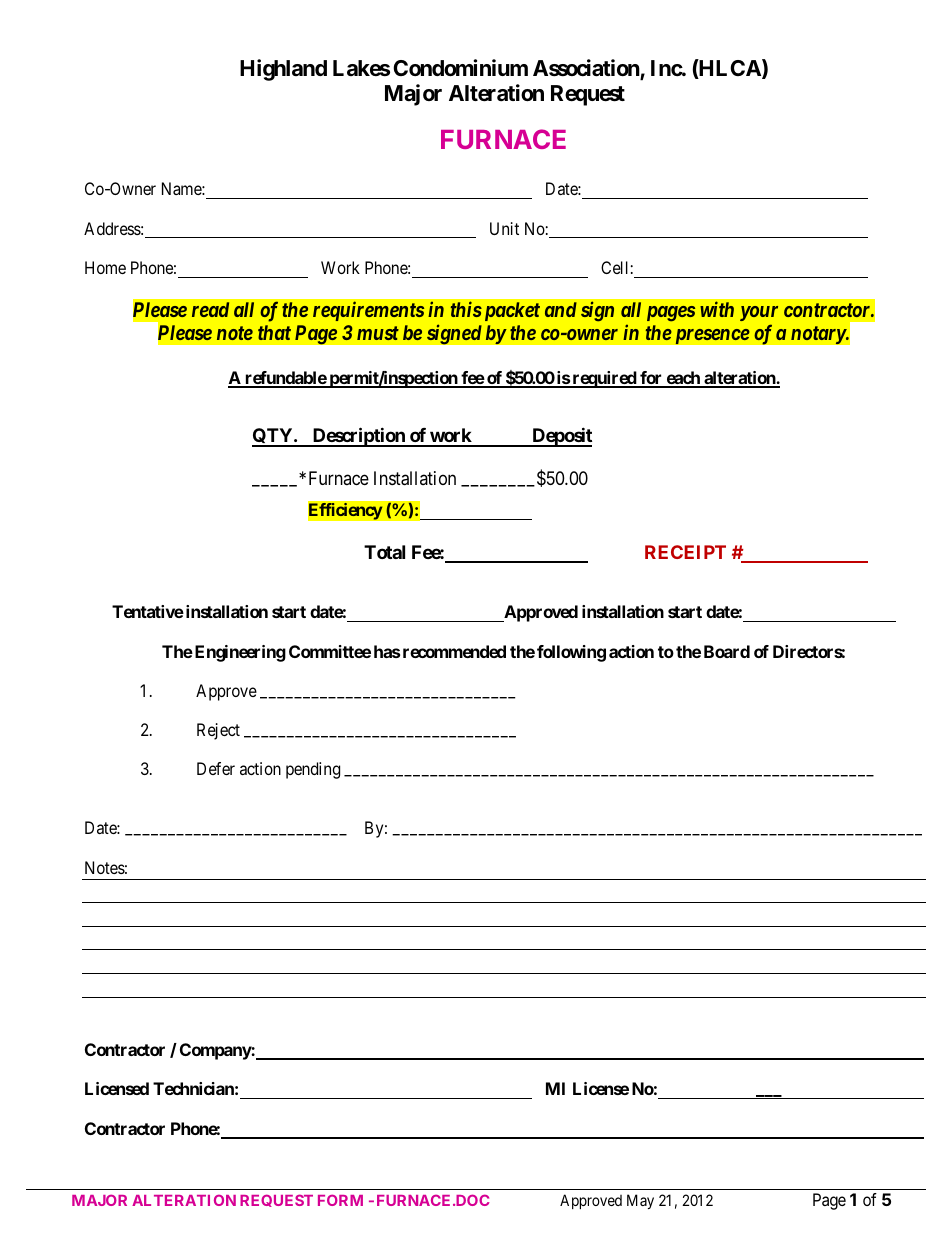 This screenshot has width=952, height=1233. What do you see at coordinates (216, 768) in the screenshot?
I see `Defer` at bounding box center [216, 768].
